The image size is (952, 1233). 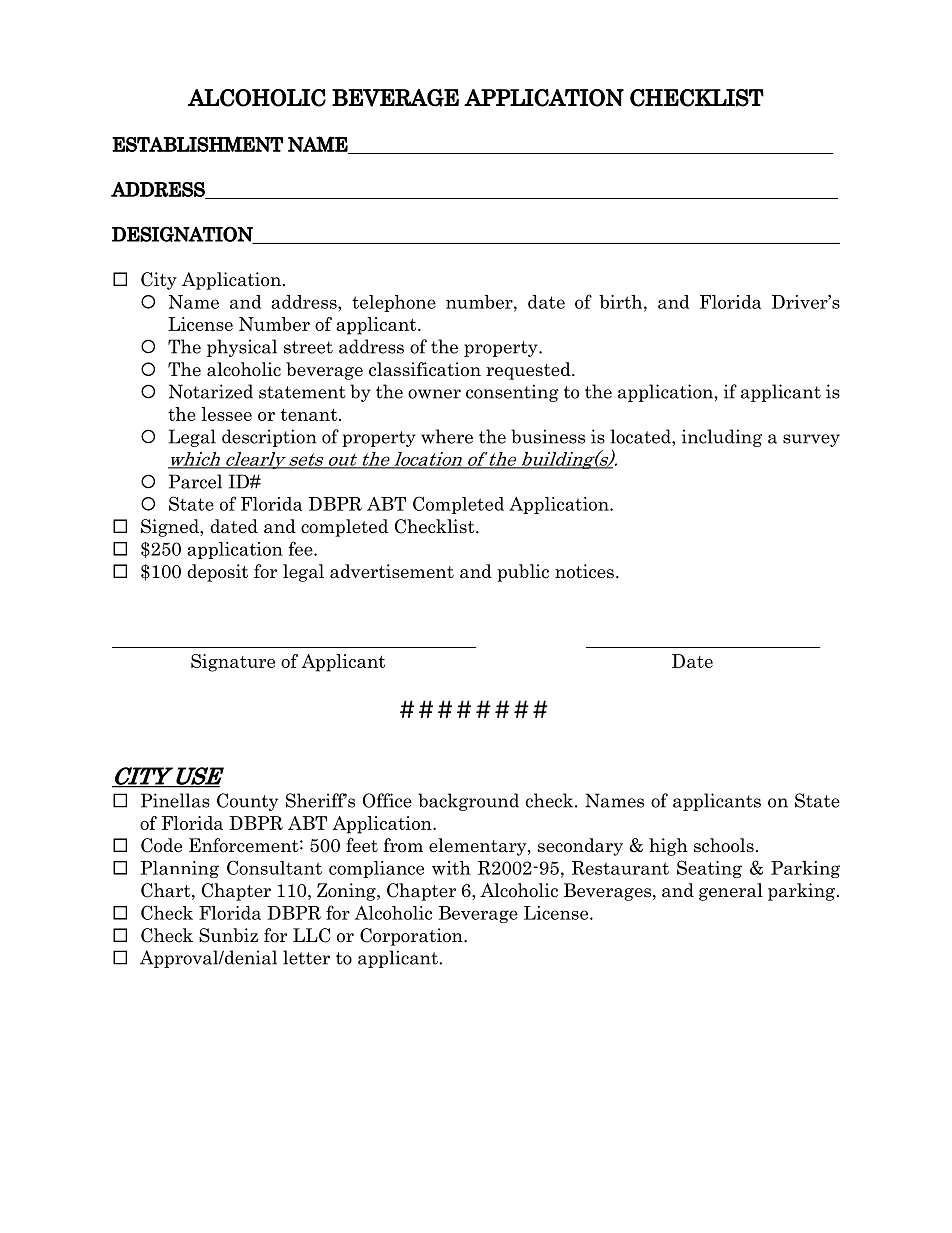 What do you see at coordinates (811, 440) in the screenshot?
I see `survey` at bounding box center [811, 440].
